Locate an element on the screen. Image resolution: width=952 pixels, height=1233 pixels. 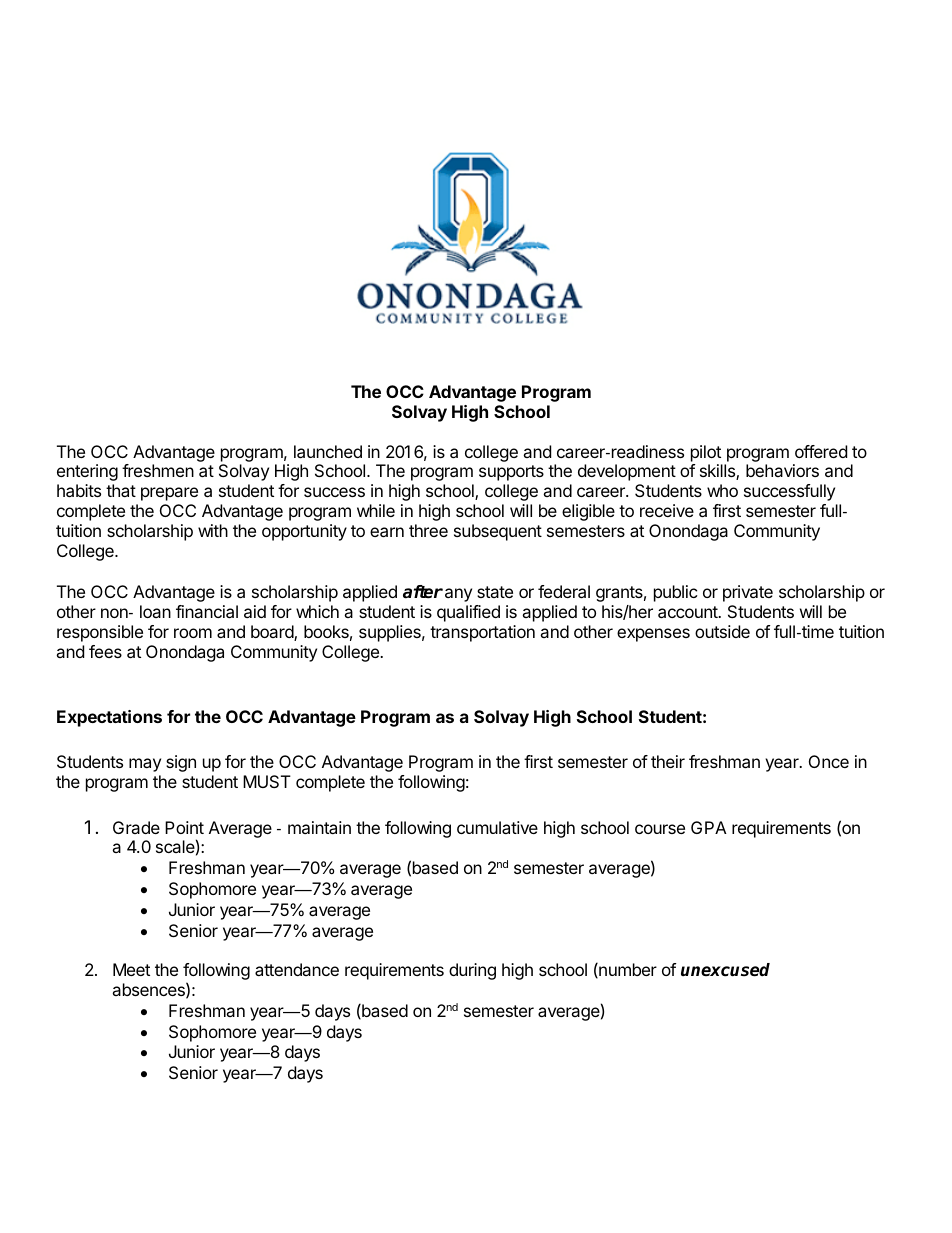
Expectations is located at coordinates (109, 718).
